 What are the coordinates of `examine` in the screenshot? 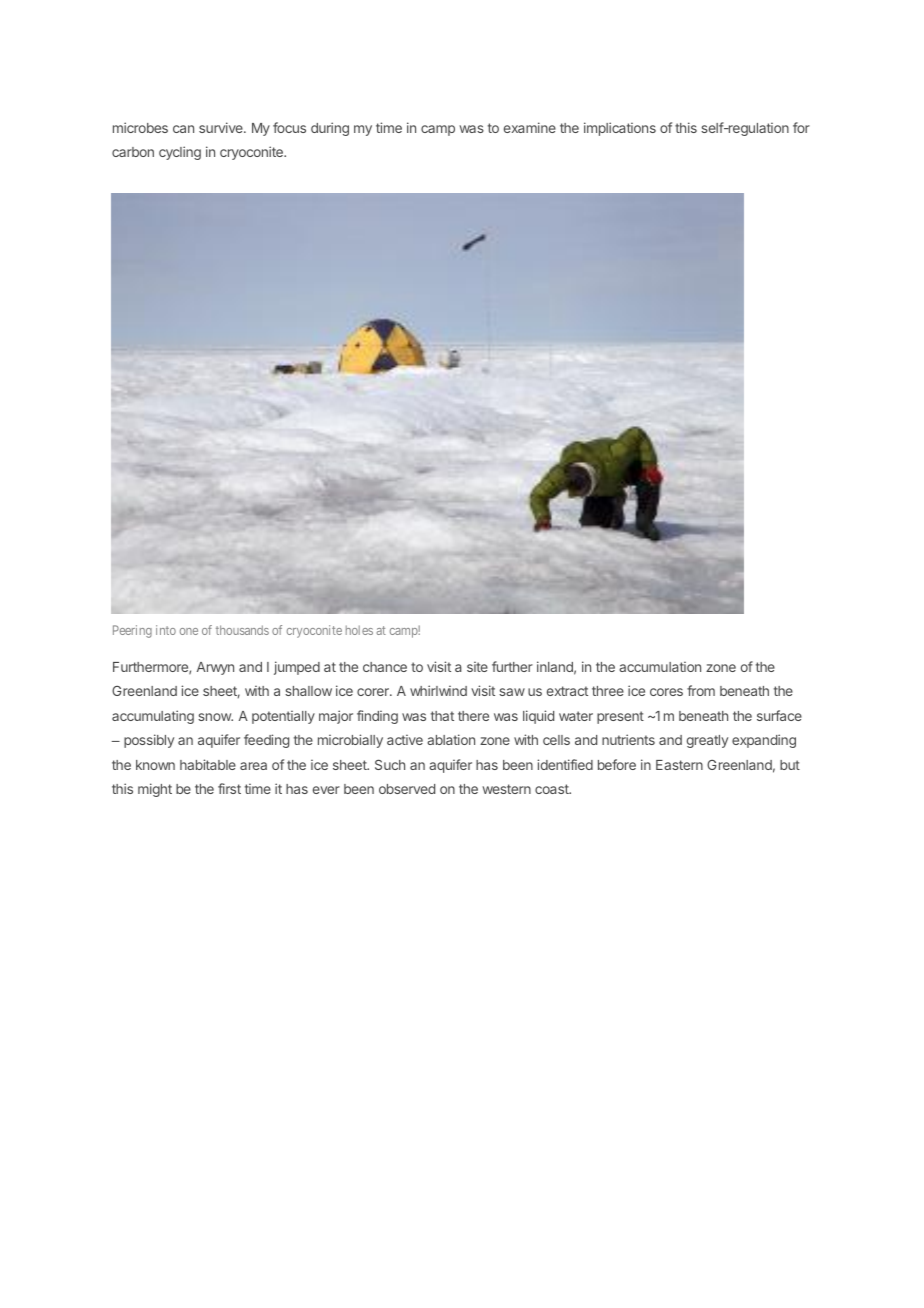 It's located at (530, 127).
